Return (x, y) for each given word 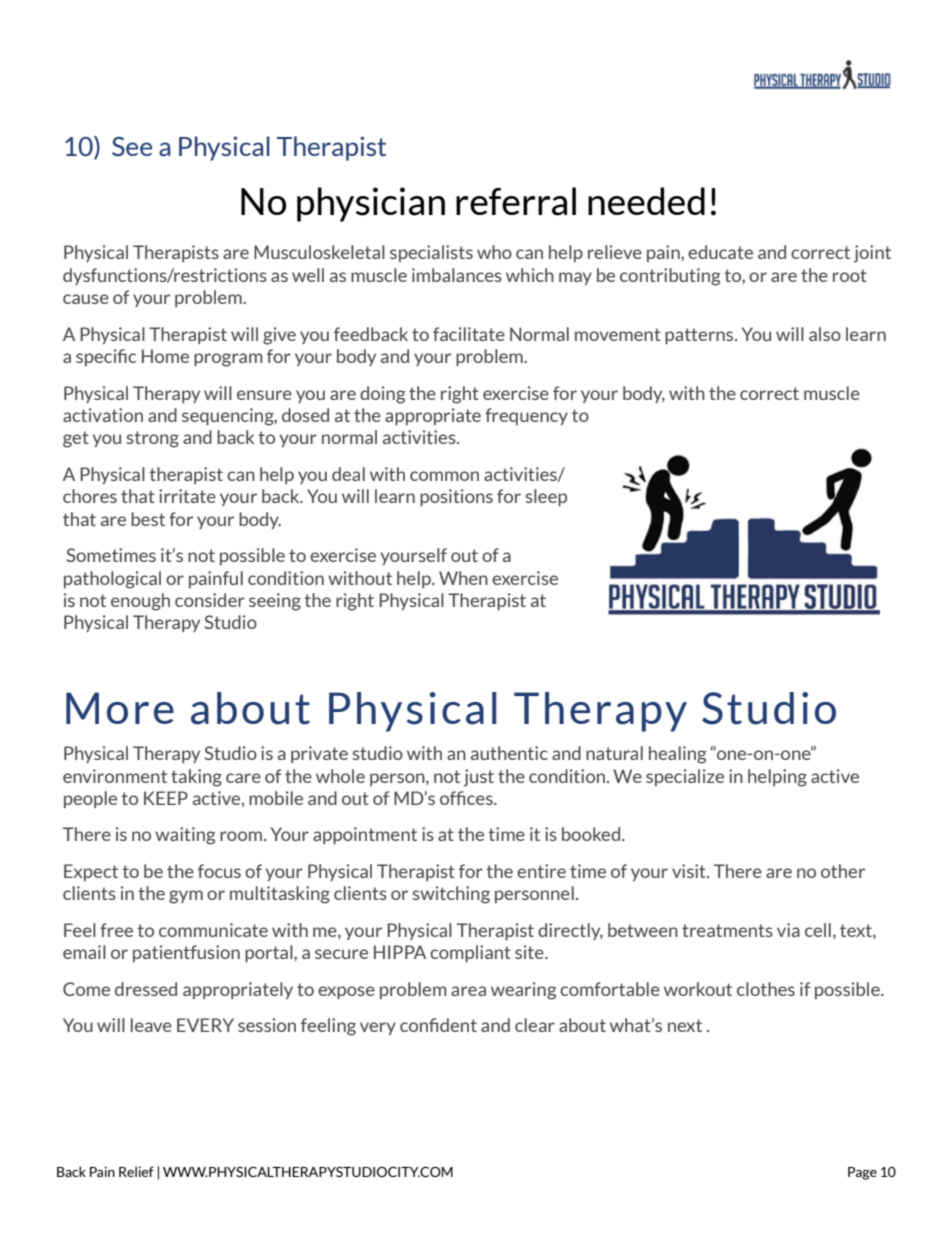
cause (86, 299)
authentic (509, 753)
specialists (431, 253)
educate (720, 252)
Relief (136, 1171)
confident (438, 1025)
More (120, 708)
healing (678, 755)
